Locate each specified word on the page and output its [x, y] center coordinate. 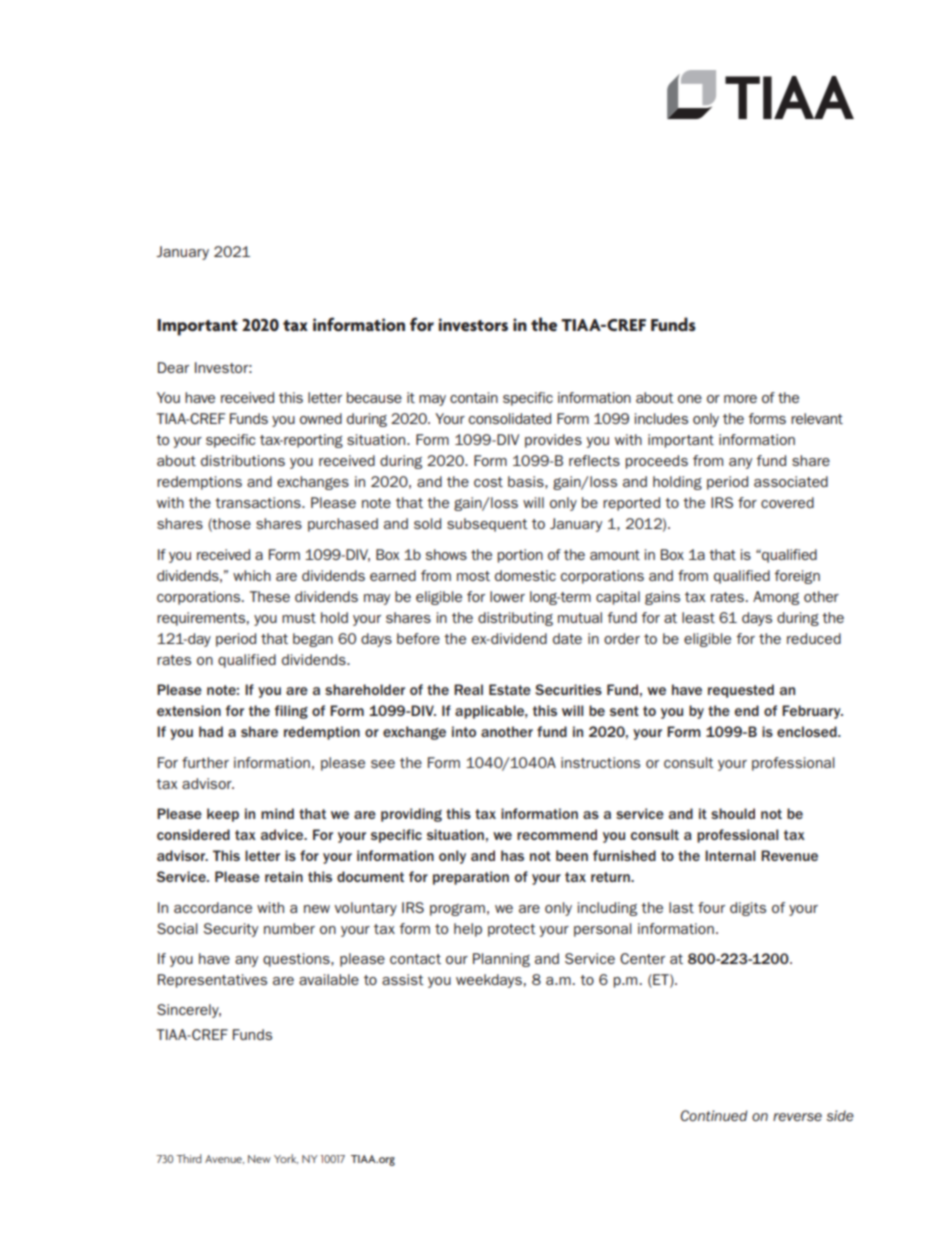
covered [787, 502]
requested [741, 691]
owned [321, 418]
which [252, 575]
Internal [730, 855]
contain [474, 397]
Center [642, 958]
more [740, 399]
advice [283, 834]
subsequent [487, 525]
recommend [557, 834]
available [329, 979]
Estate [510, 689]
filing [291, 712]
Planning [501, 960]
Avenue [224, 1159]
